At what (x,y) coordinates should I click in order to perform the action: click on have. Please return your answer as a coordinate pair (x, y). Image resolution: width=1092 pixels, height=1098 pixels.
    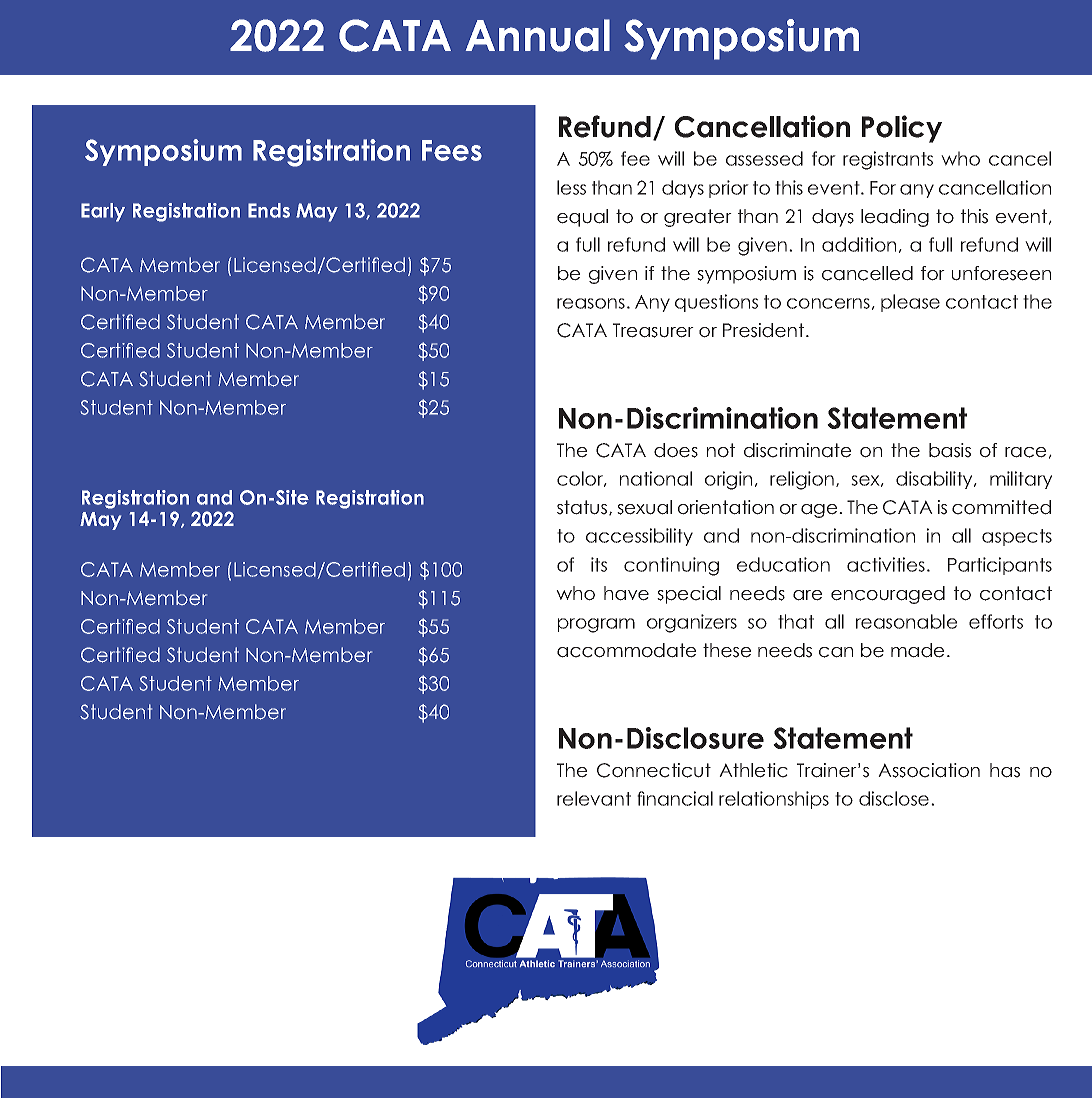
    Looking at the image, I should click on (626, 593).
